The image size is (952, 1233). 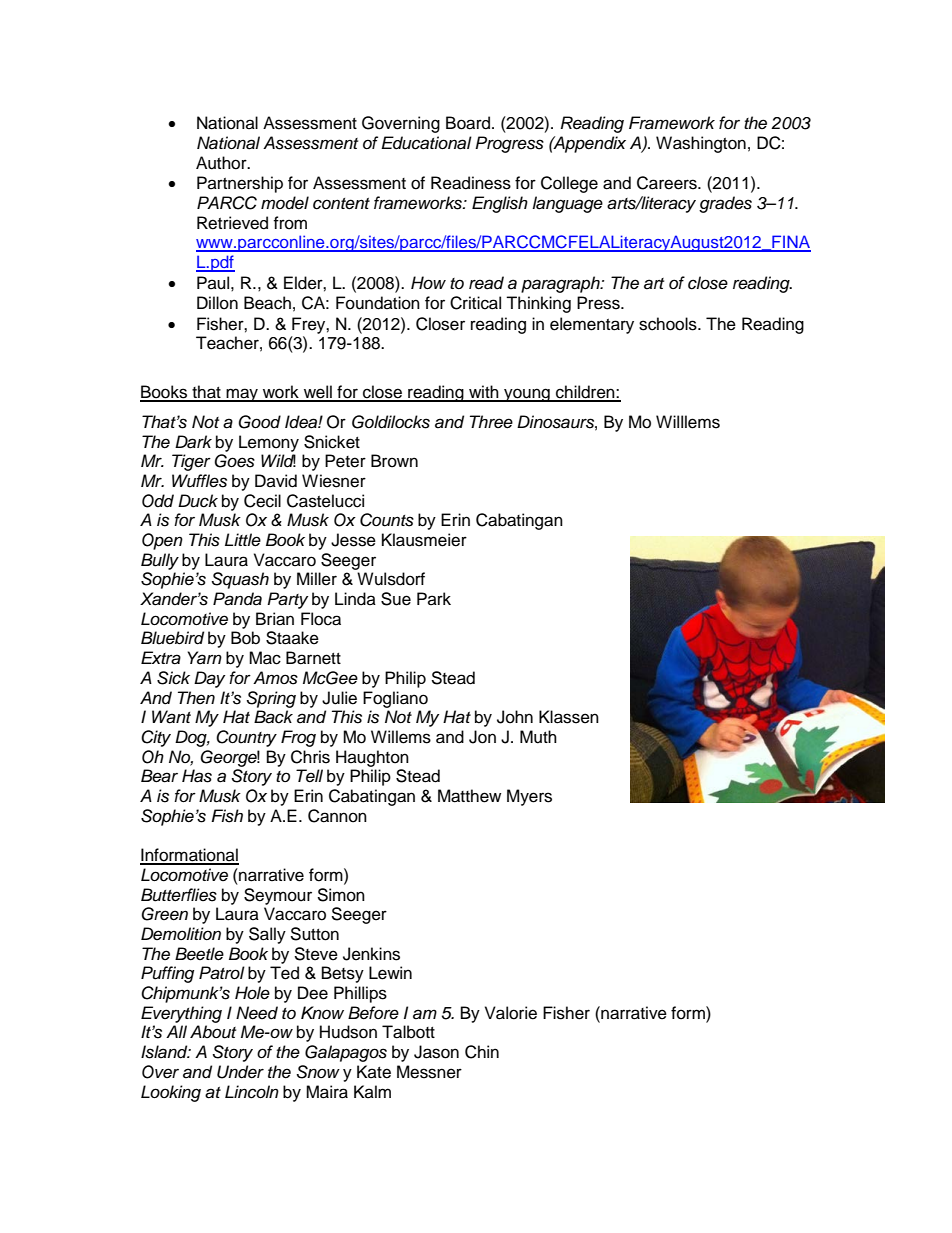 I want to click on Author, so click(x=222, y=163).
